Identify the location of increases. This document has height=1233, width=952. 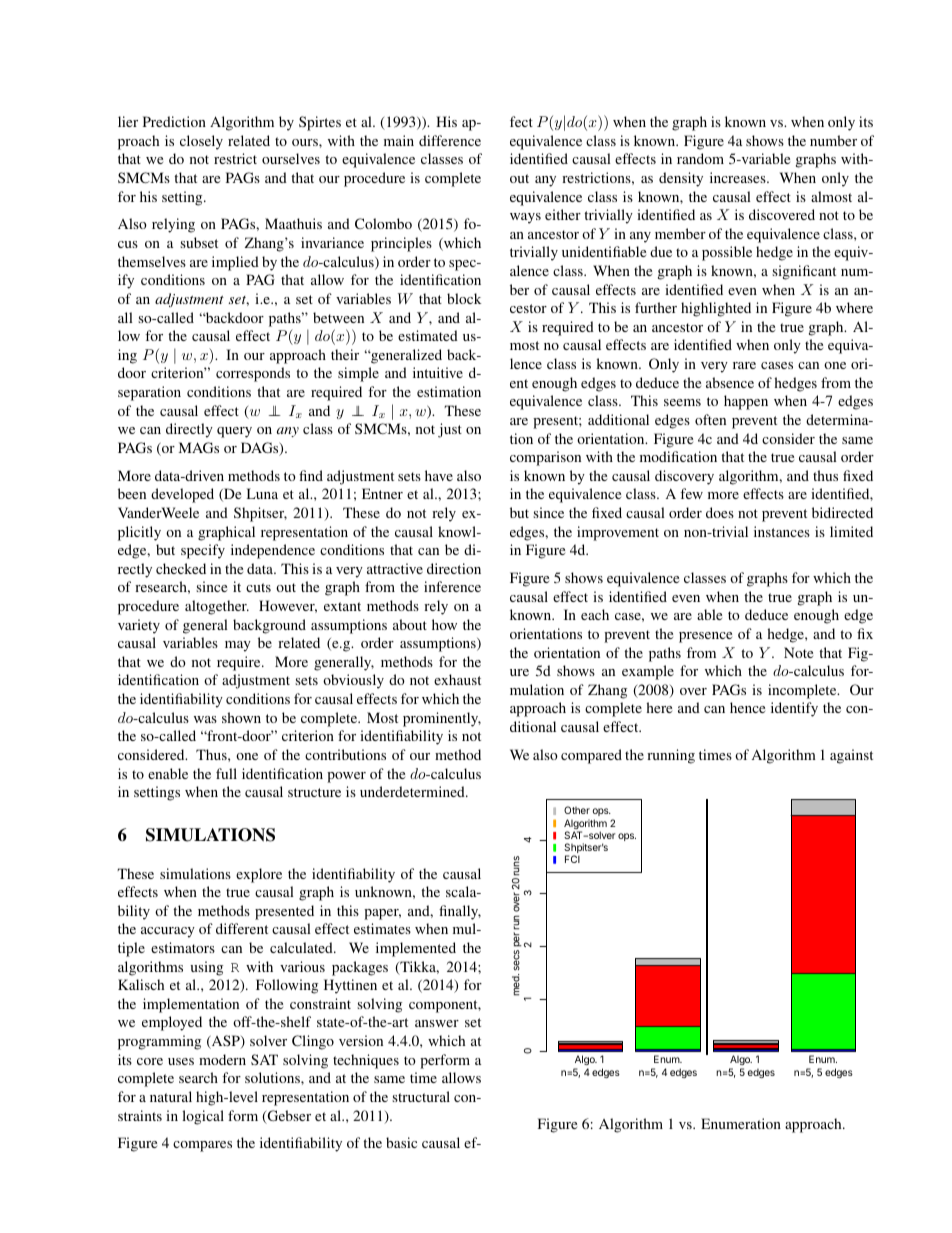
(739, 177).
